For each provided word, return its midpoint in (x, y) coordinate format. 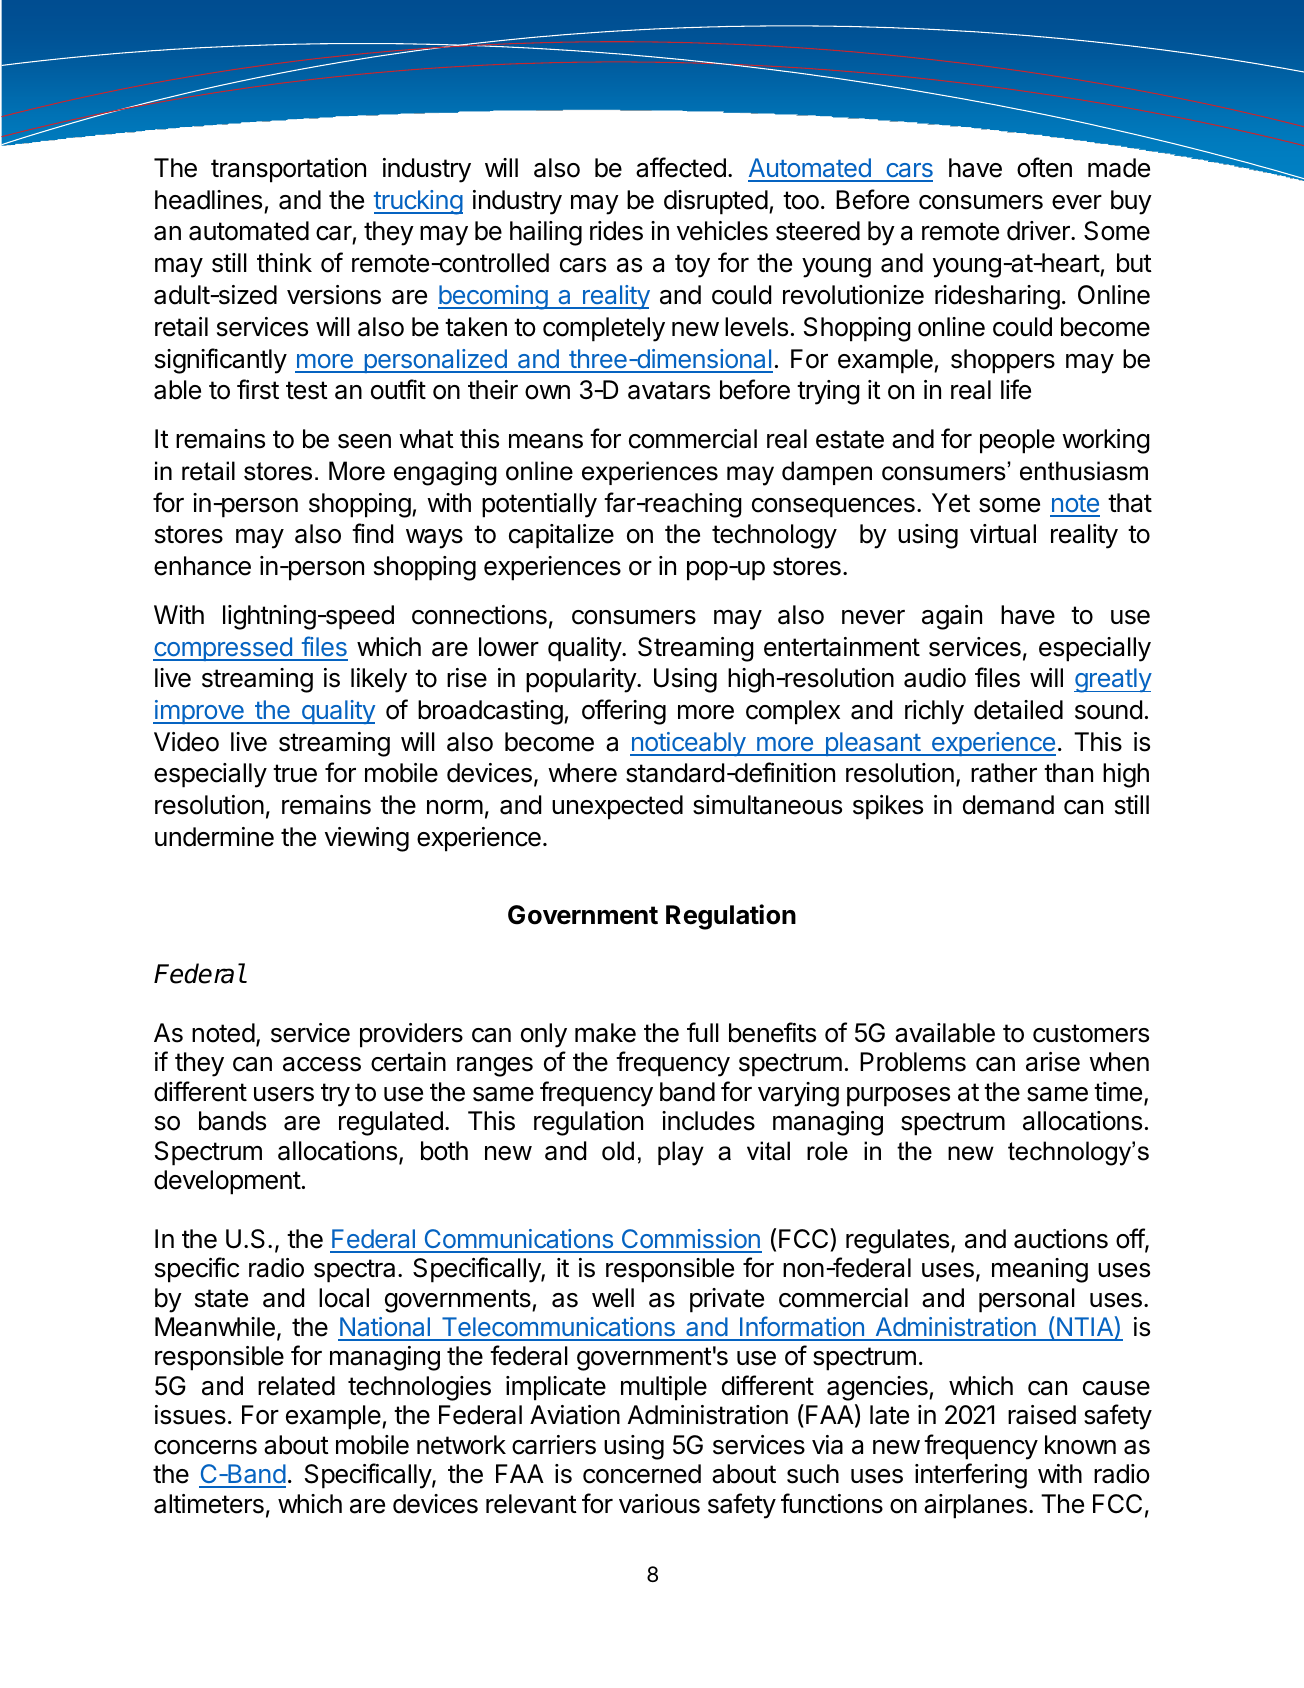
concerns (205, 1447)
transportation (288, 170)
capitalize (561, 536)
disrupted (716, 202)
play (681, 1153)
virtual (1003, 534)
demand (1008, 805)
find (372, 533)
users (284, 1094)
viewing (367, 839)
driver (1039, 231)
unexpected (617, 807)
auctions (1061, 1239)
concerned (642, 1474)
